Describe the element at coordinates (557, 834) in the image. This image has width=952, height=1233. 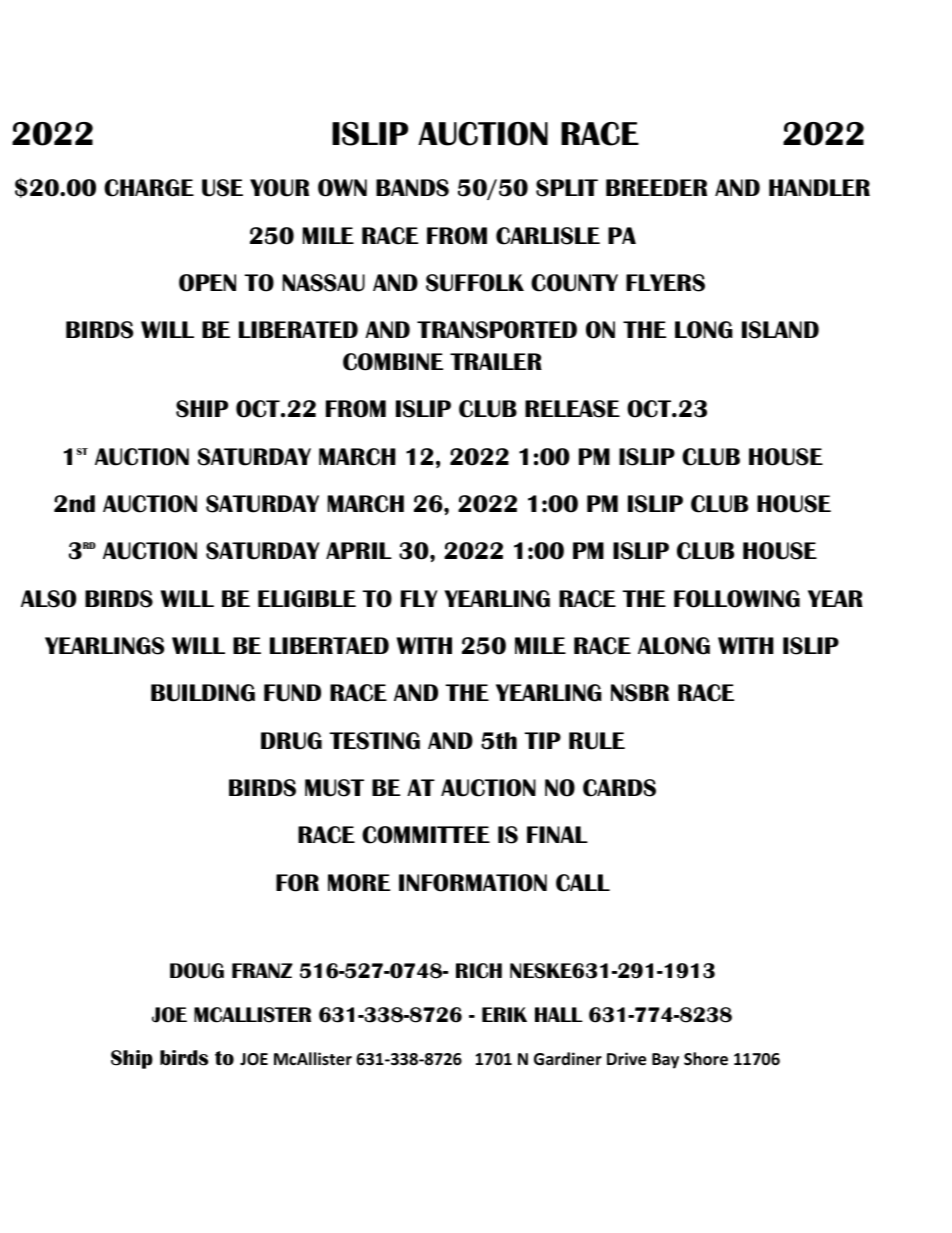
I see `FINAL` at that location.
